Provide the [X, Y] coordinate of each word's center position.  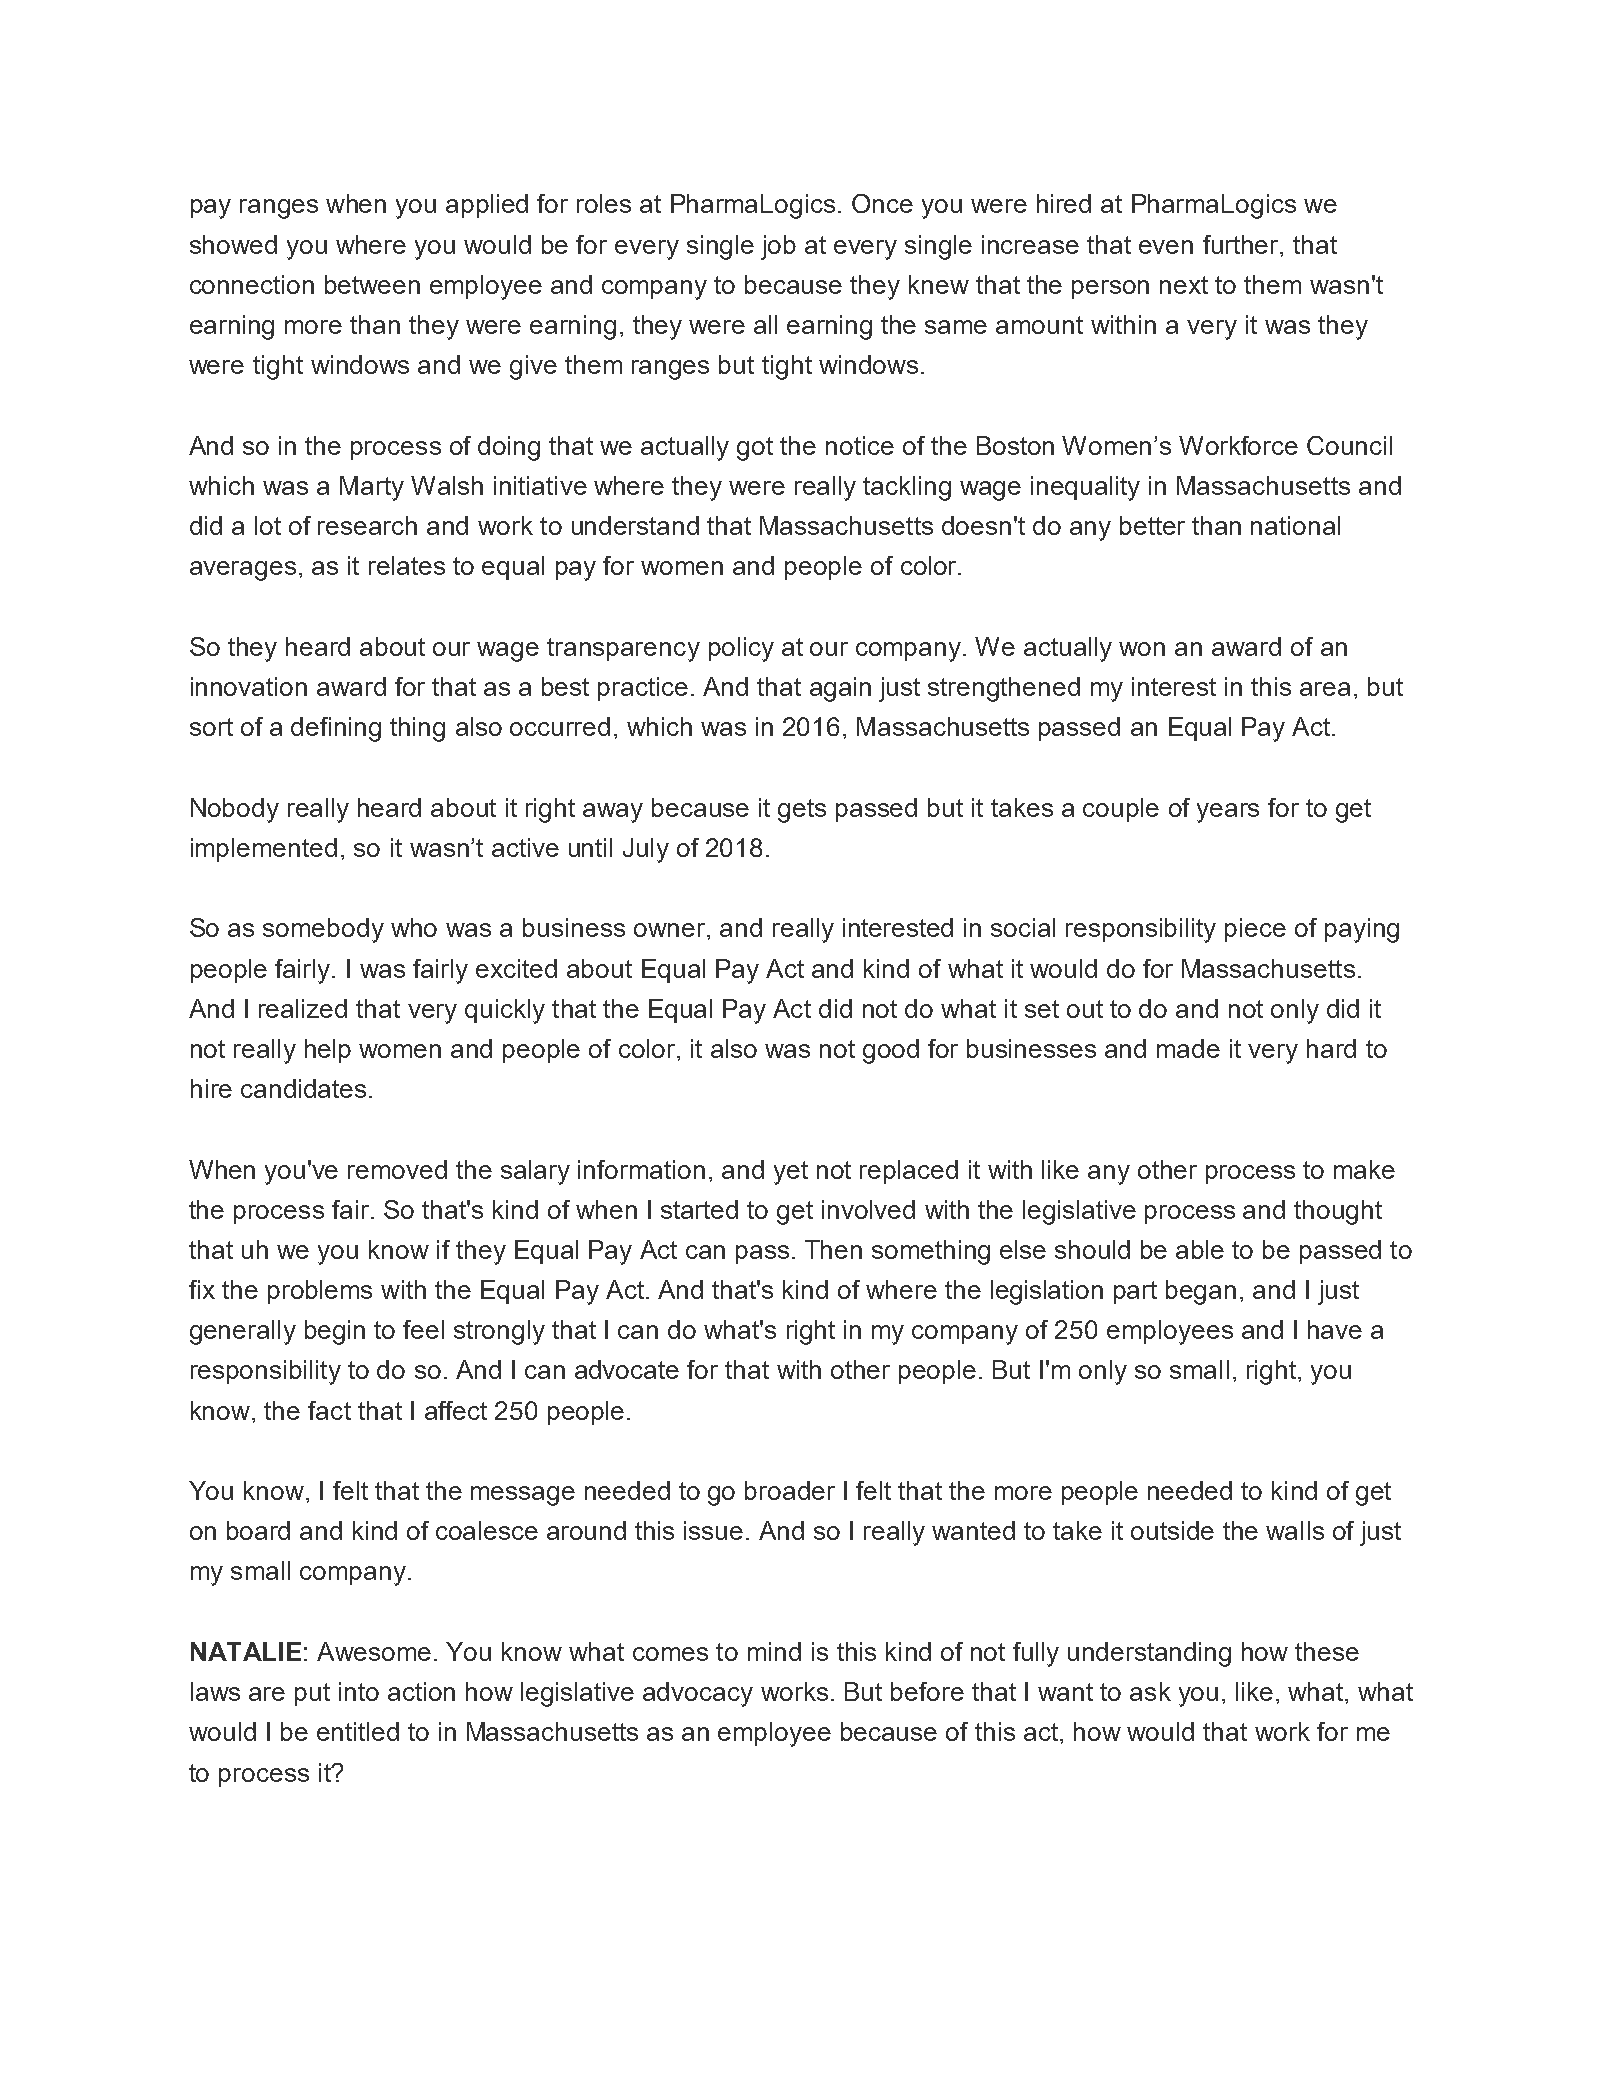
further [1242, 244]
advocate [627, 1369]
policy [741, 649]
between [372, 284]
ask [1150, 1691]
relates [407, 565]
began [1201, 1292]
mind [774, 1651]
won [1142, 649]
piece [1255, 930]
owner [671, 930]
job [778, 247]
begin [335, 1332]
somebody [323, 930]
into [359, 1691]
